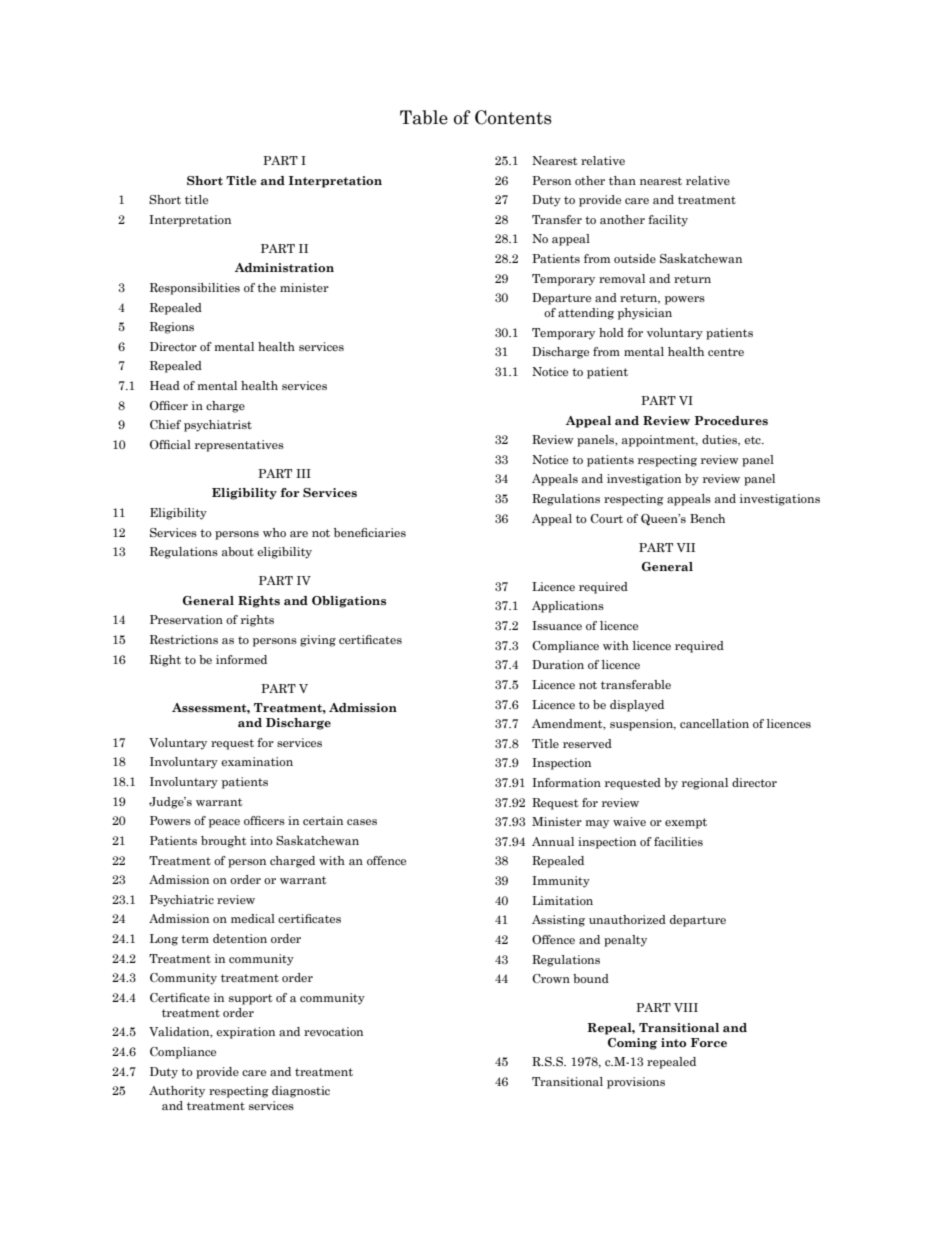  I want to click on representatives, so click(239, 446).
